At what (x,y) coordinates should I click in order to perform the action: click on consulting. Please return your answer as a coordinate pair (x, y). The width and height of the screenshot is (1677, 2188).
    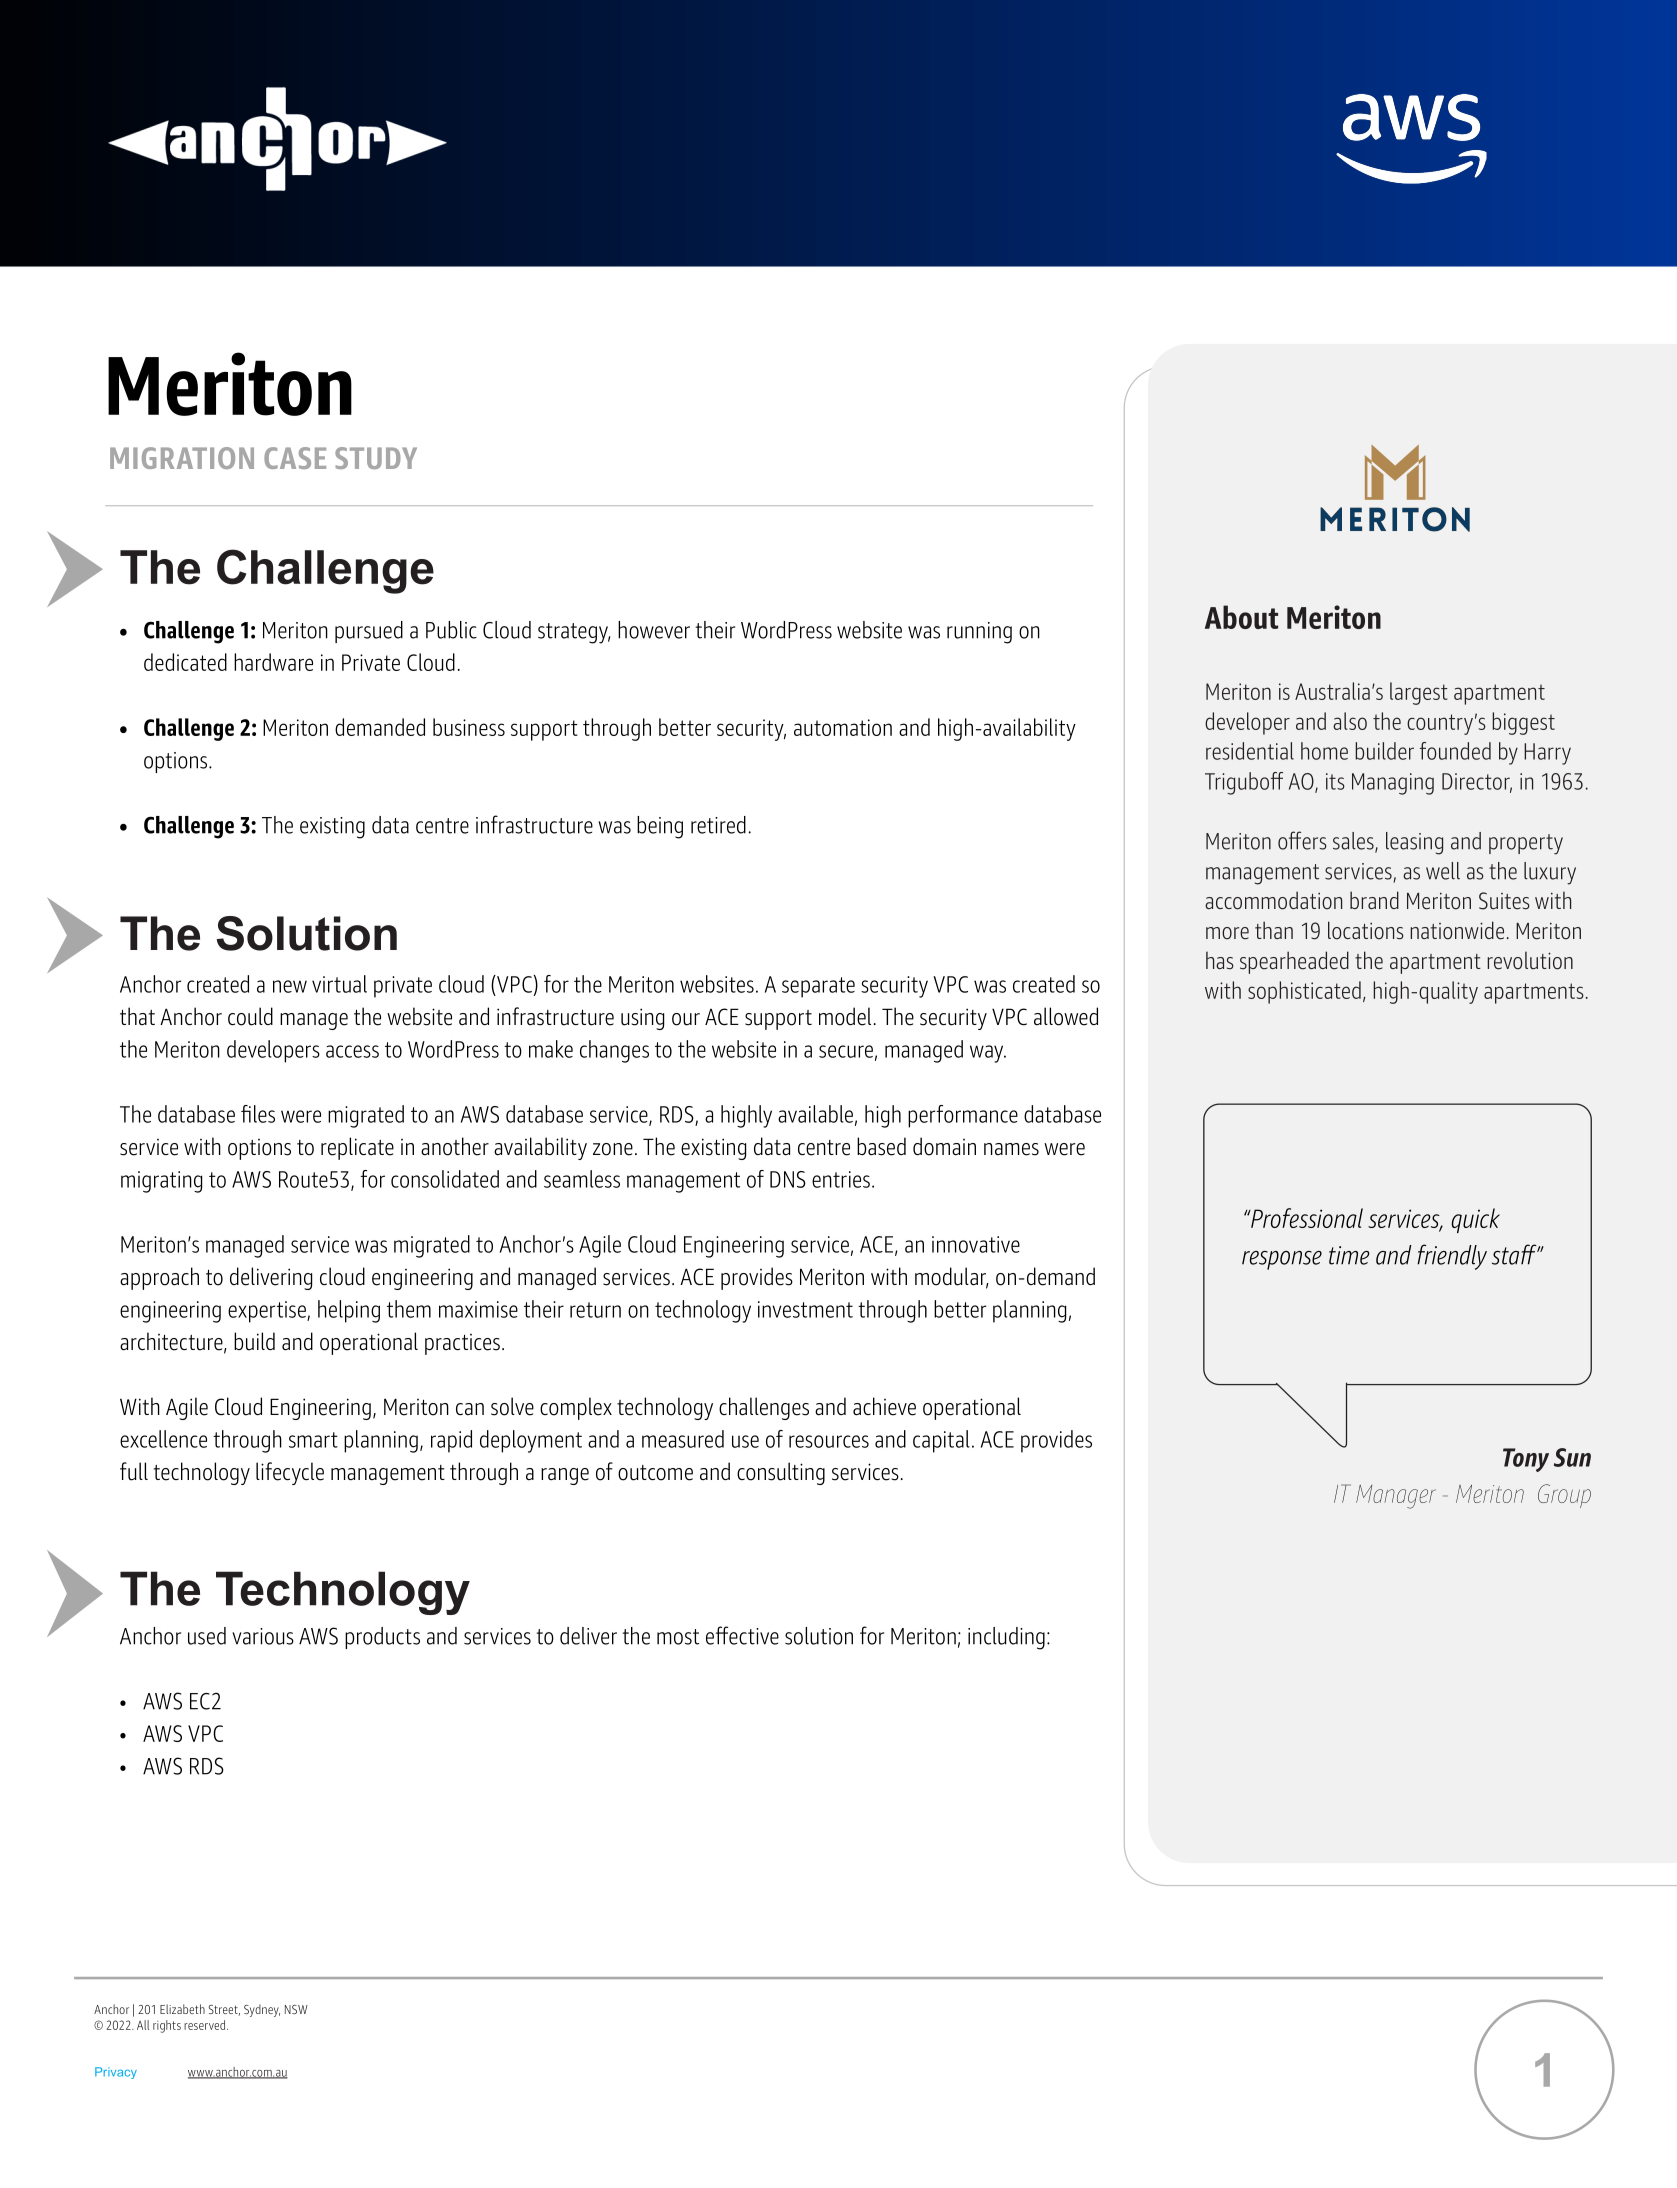
    Looking at the image, I should click on (781, 1473).
